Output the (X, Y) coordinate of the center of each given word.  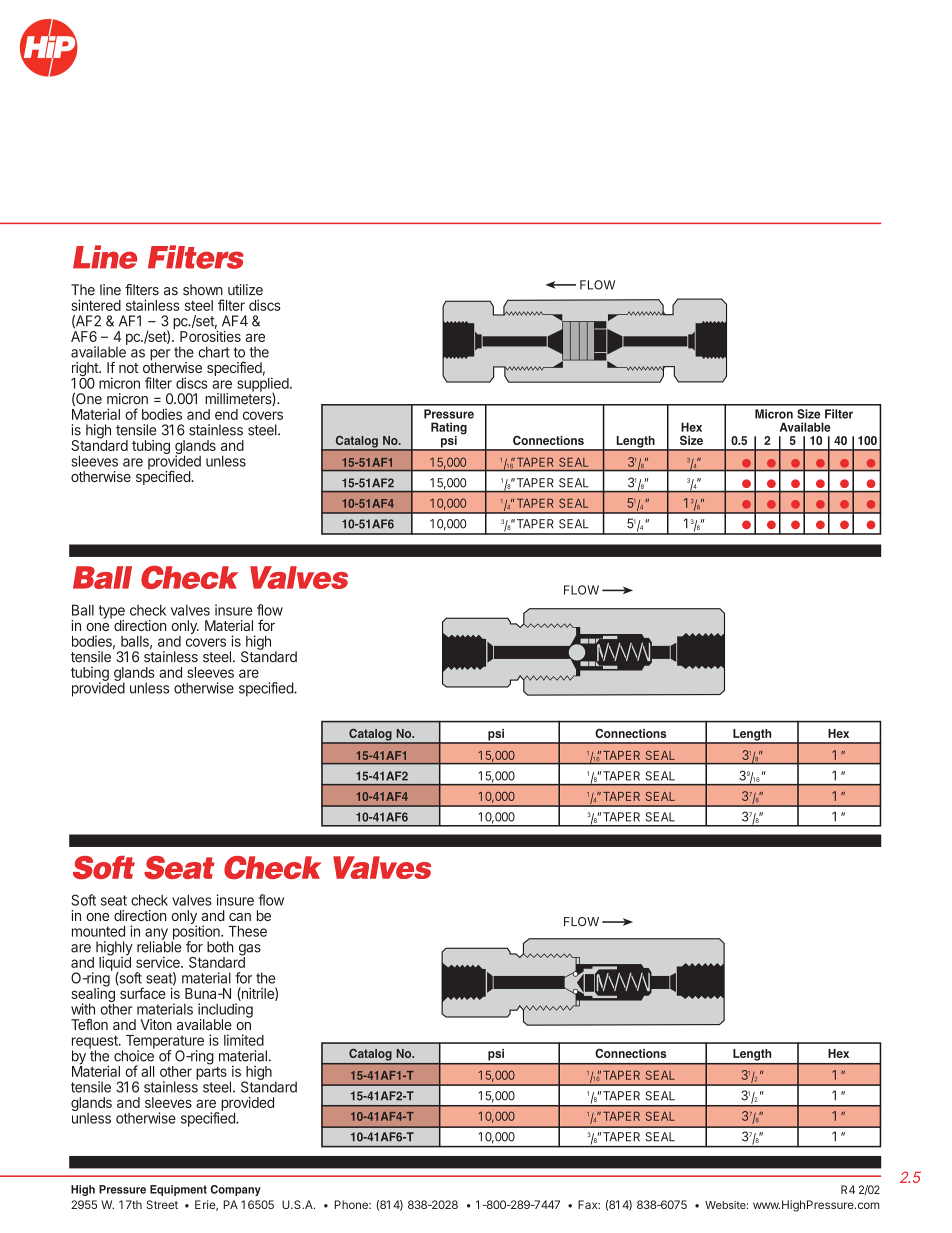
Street (162, 1204)
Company (235, 1190)
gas (250, 951)
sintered (96, 305)
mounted (98, 931)
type (112, 613)
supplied (264, 384)
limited (244, 1040)
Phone (352, 1204)
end (226, 414)
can (240, 917)
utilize (245, 290)
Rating (449, 429)
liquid (115, 964)
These (248, 931)
